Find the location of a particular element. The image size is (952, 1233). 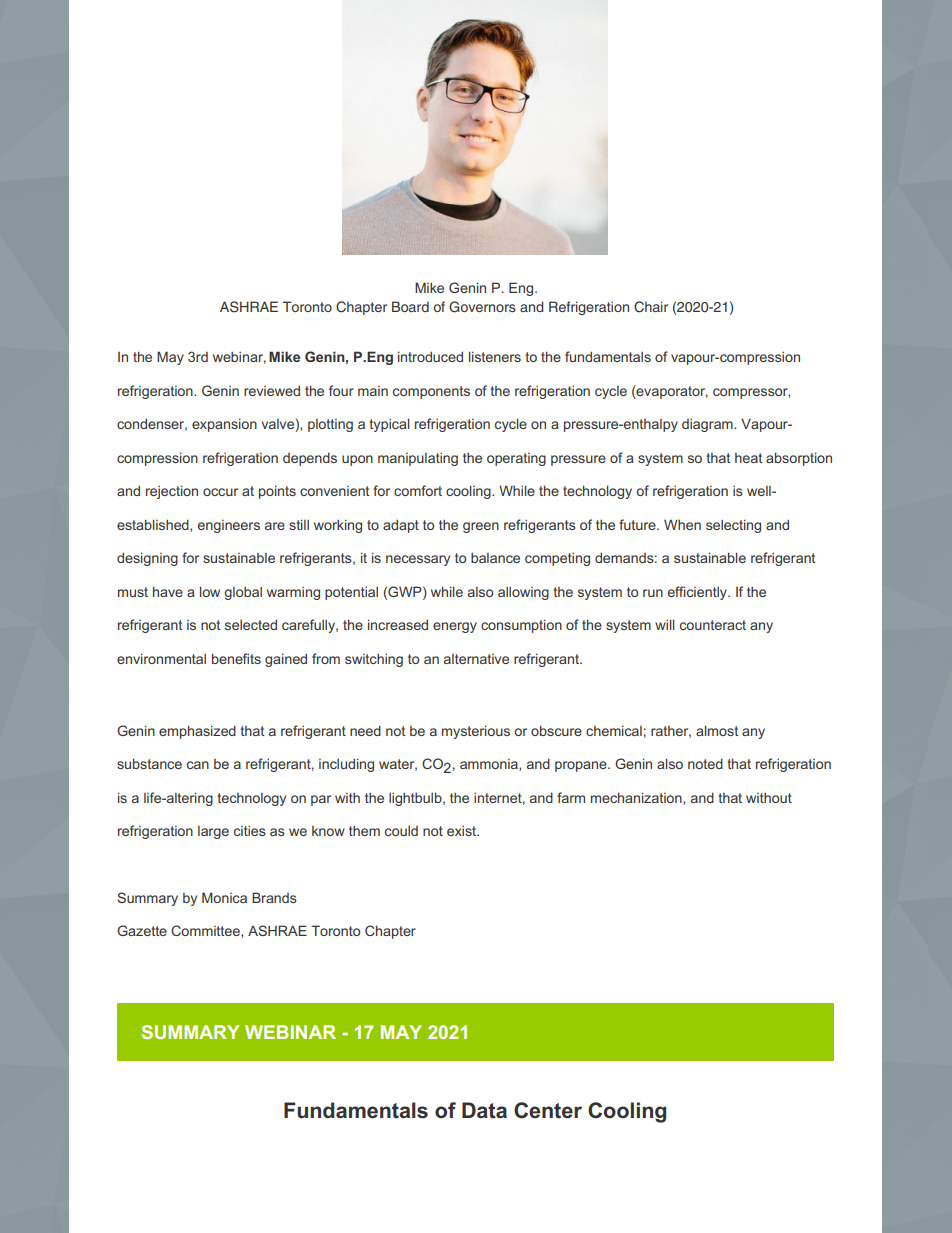

large is located at coordinates (213, 832).
